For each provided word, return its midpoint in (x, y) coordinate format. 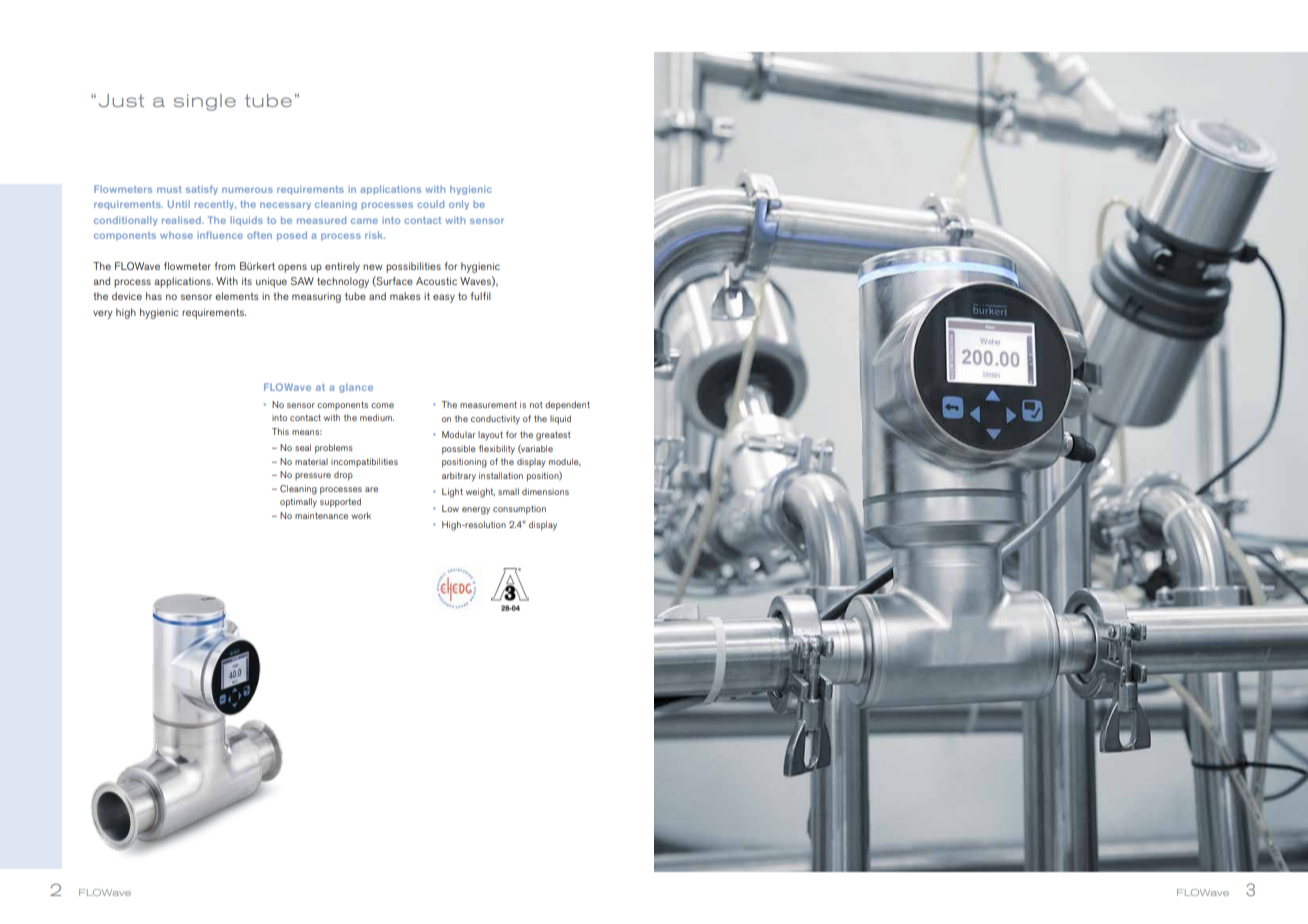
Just (121, 101)
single (205, 102)
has (154, 296)
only (459, 205)
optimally (298, 503)
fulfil (481, 296)
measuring (316, 297)
